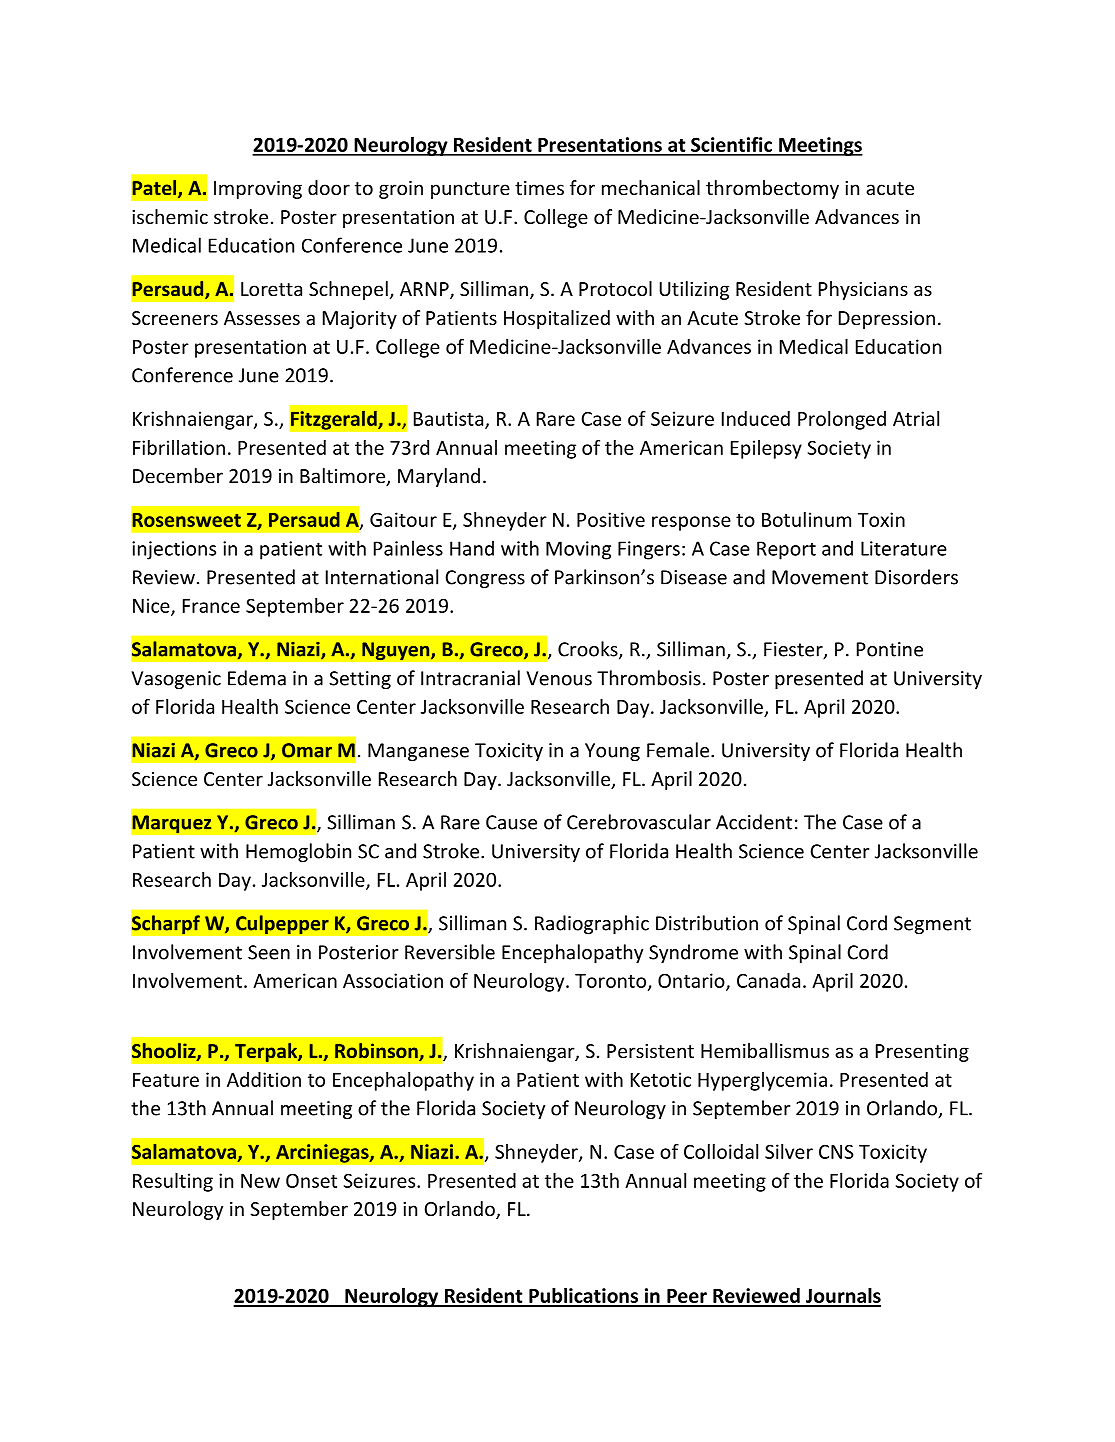  Describe the element at coordinates (754, 822) in the screenshot. I see `Accident` at that location.
